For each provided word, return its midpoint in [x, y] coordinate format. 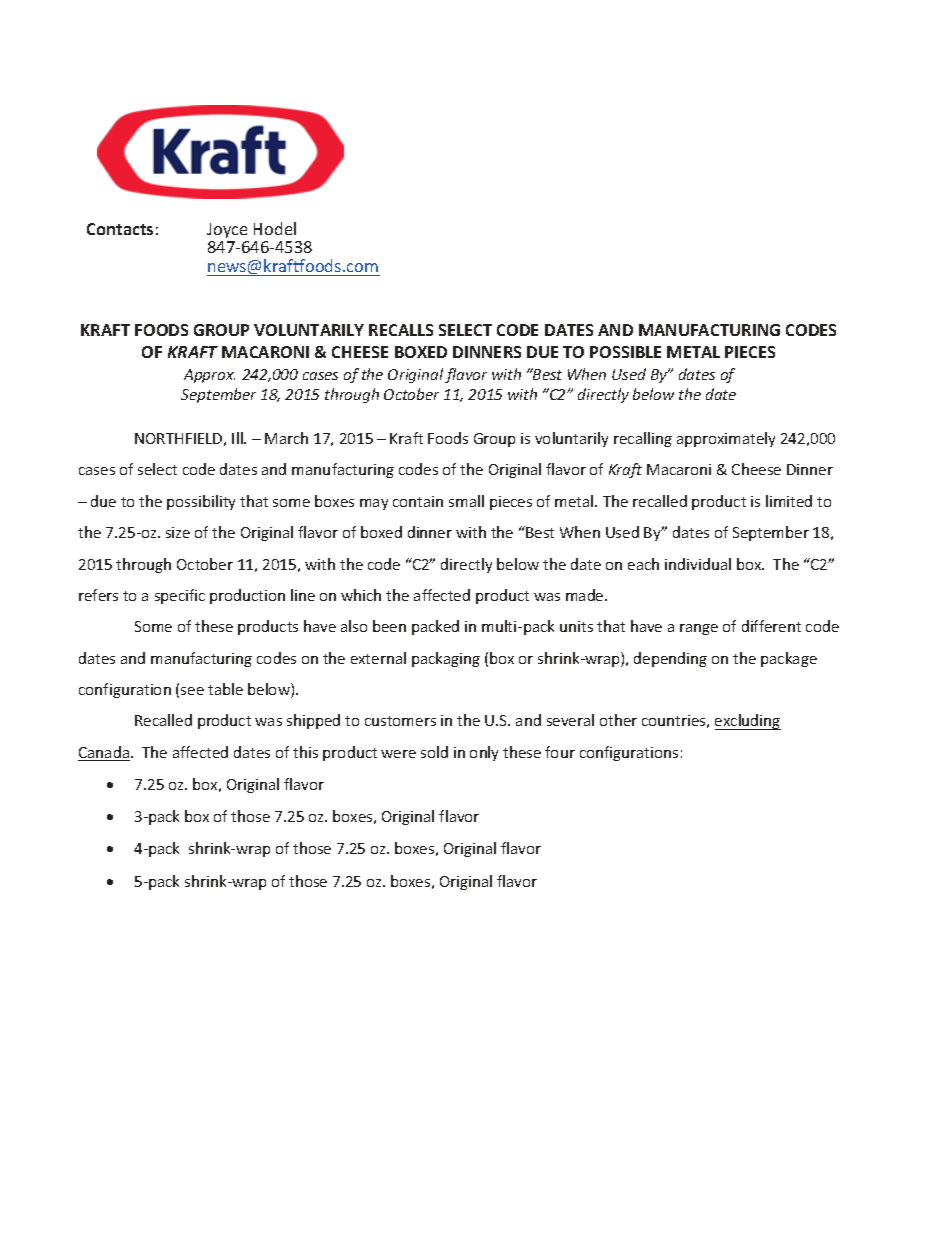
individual [698, 564]
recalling [643, 439]
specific [180, 596]
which [361, 595]
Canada [104, 753]
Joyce [227, 230]
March [286, 438]
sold [434, 752]
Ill [238, 438]
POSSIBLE [625, 352]
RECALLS [401, 330]
